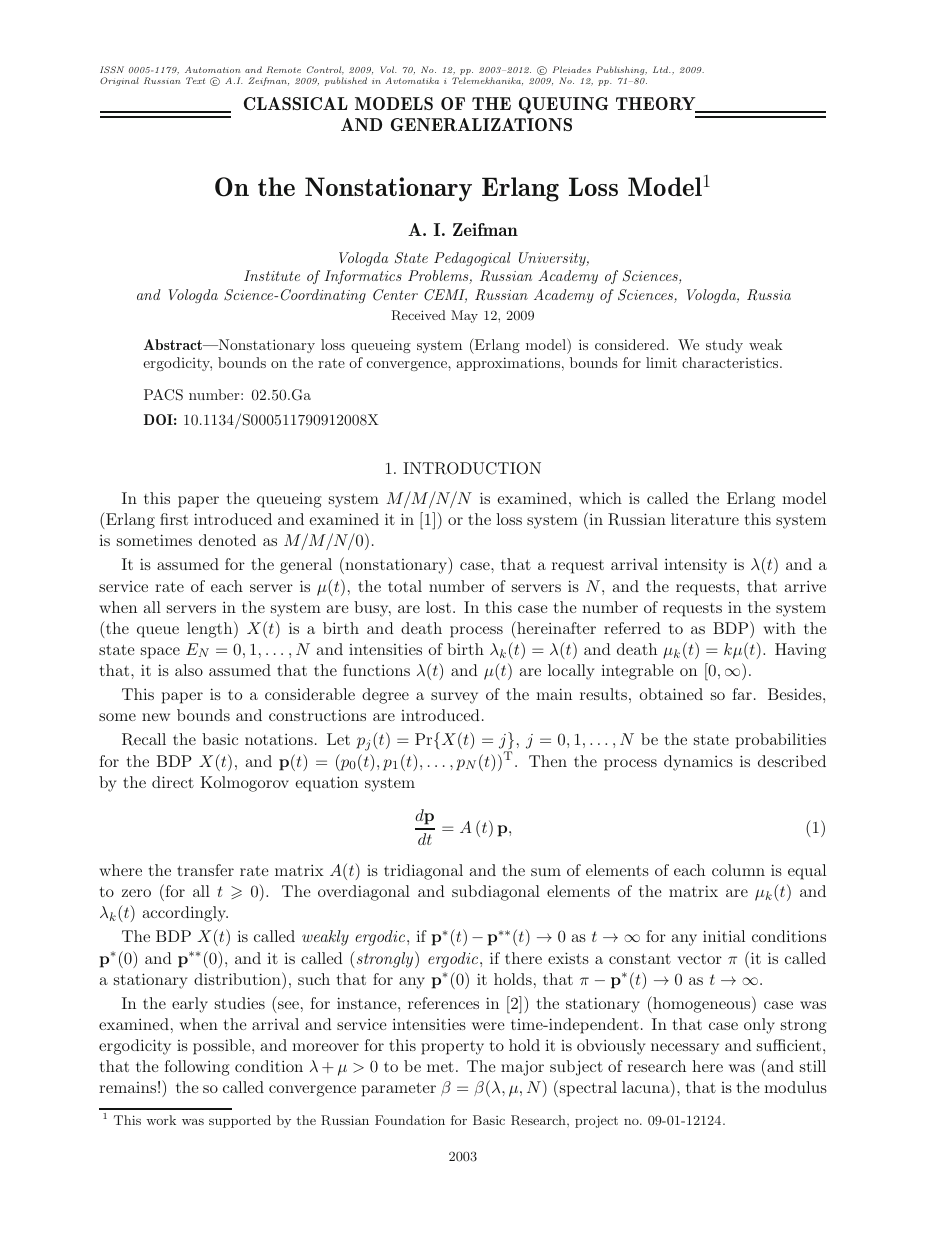  I want to click on lost, so click(438, 607).
